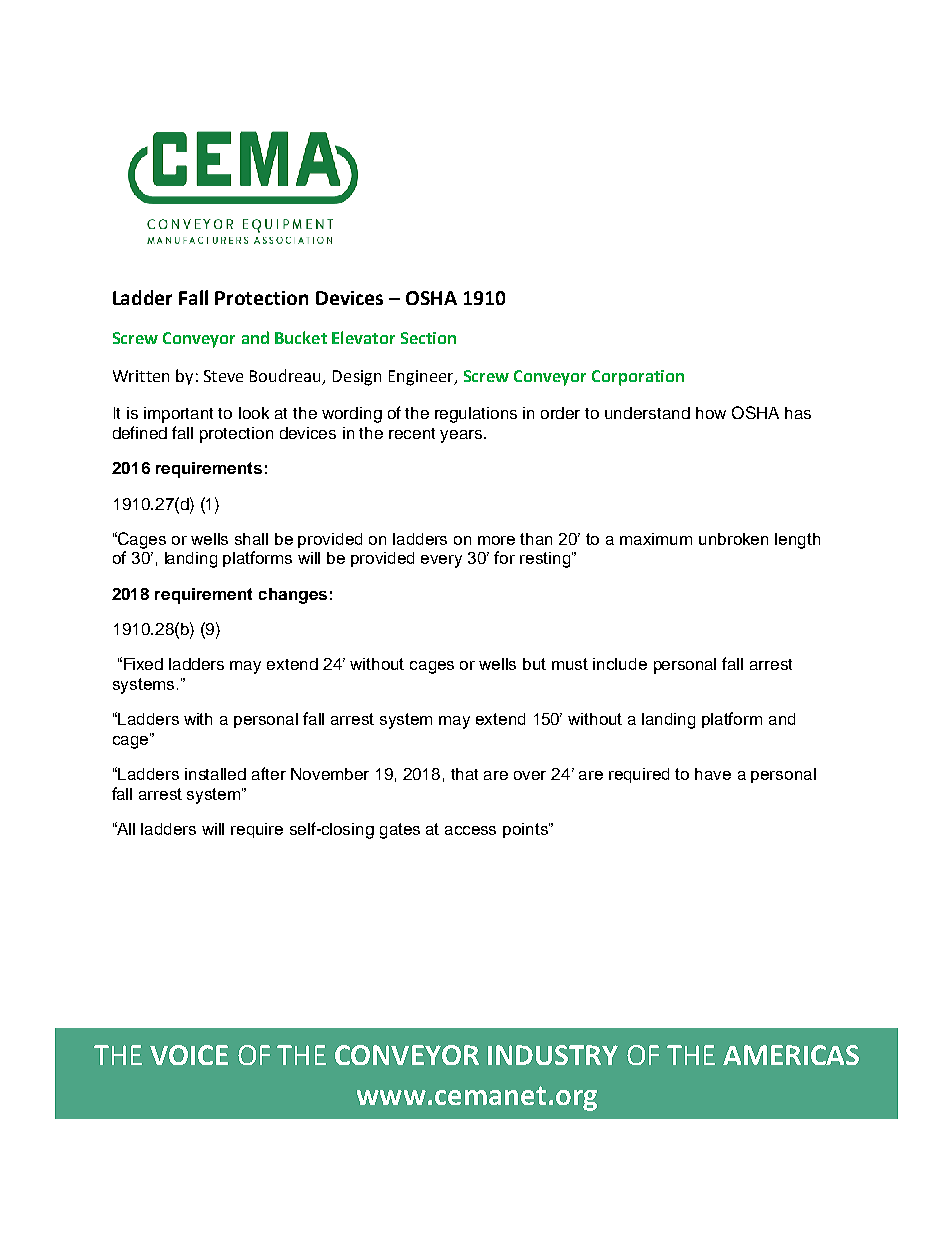 Image resolution: width=952 pixels, height=1233 pixels. I want to click on have, so click(713, 774).
